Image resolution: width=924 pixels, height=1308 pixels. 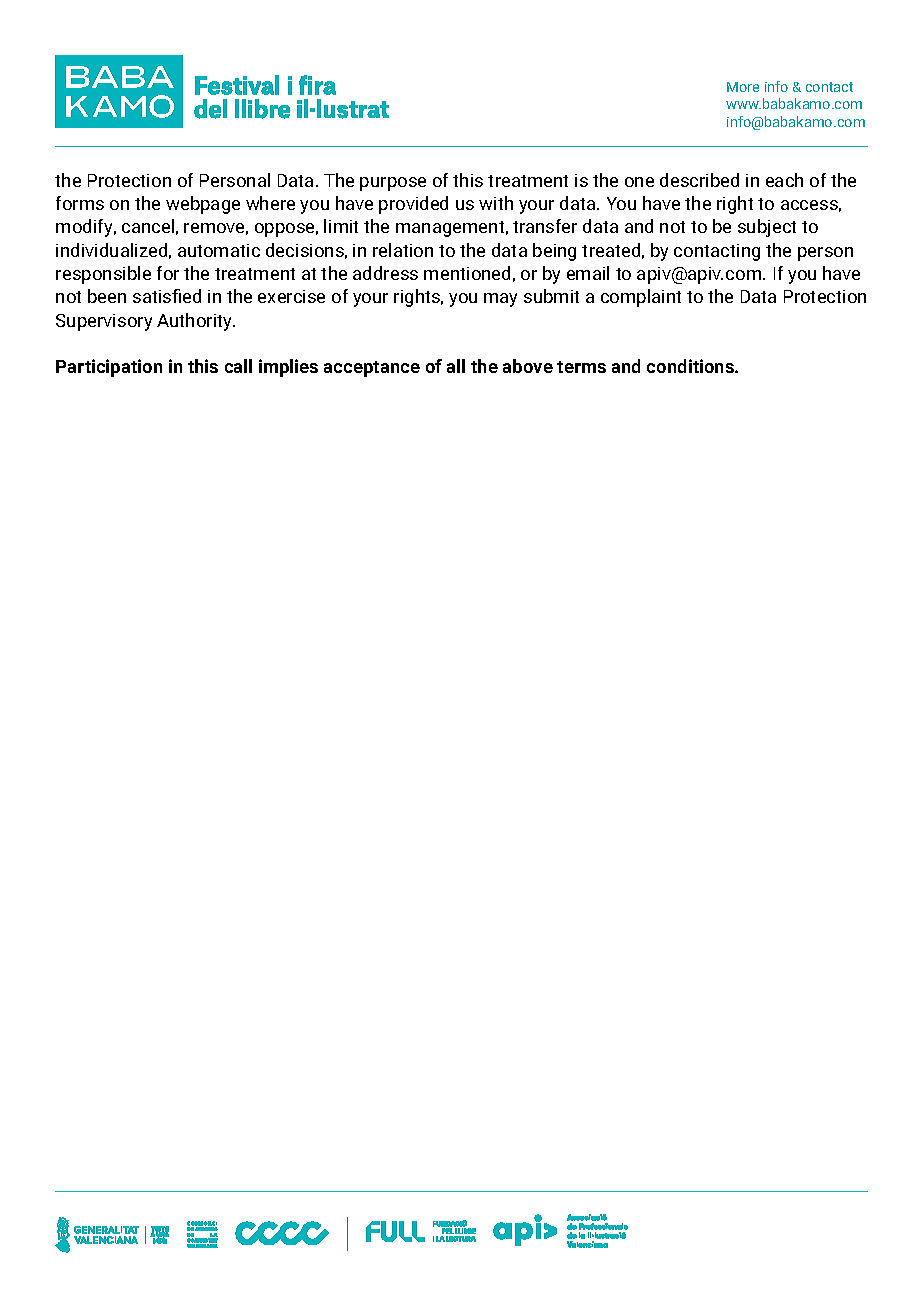 I want to click on Participation, so click(x=109, y=368).
